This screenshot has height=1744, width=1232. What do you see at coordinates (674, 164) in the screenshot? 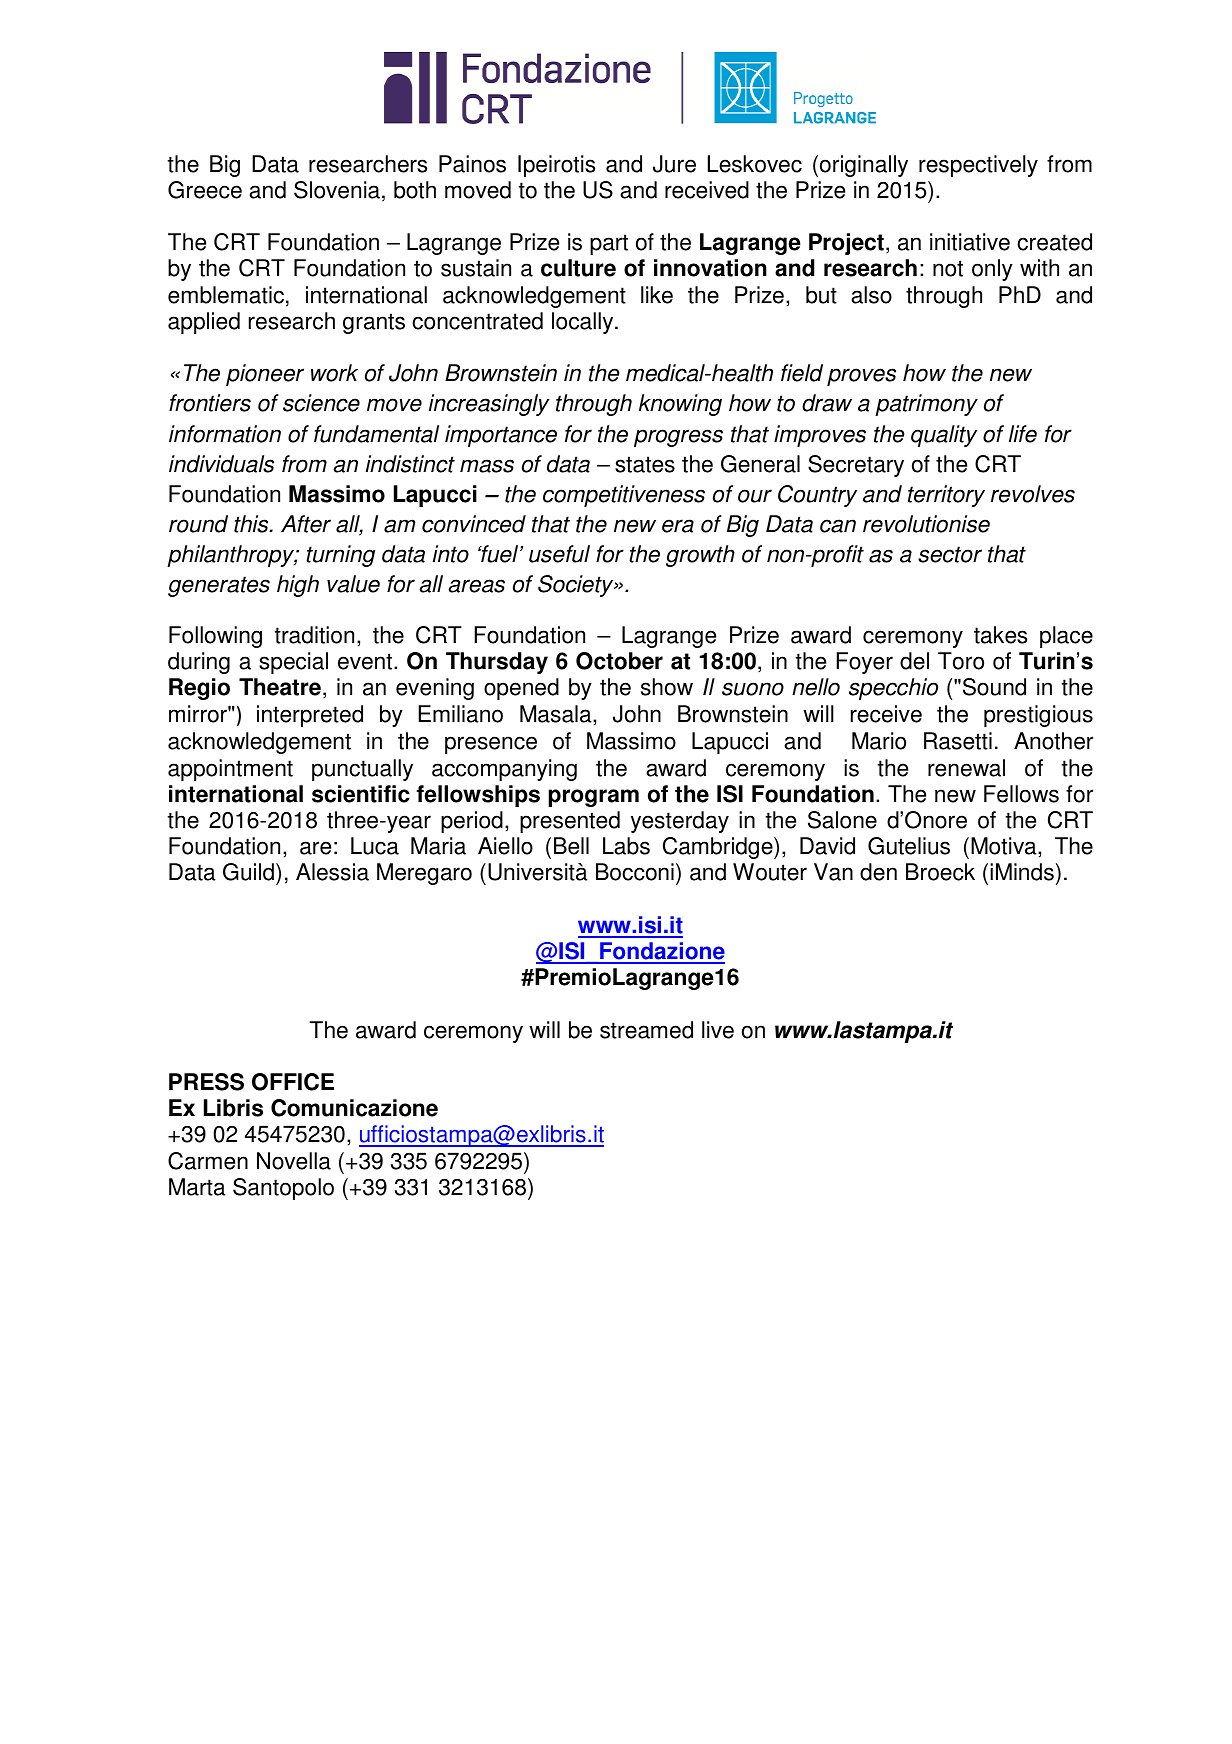
I see `Jure` at bounding box center [674, 164].
